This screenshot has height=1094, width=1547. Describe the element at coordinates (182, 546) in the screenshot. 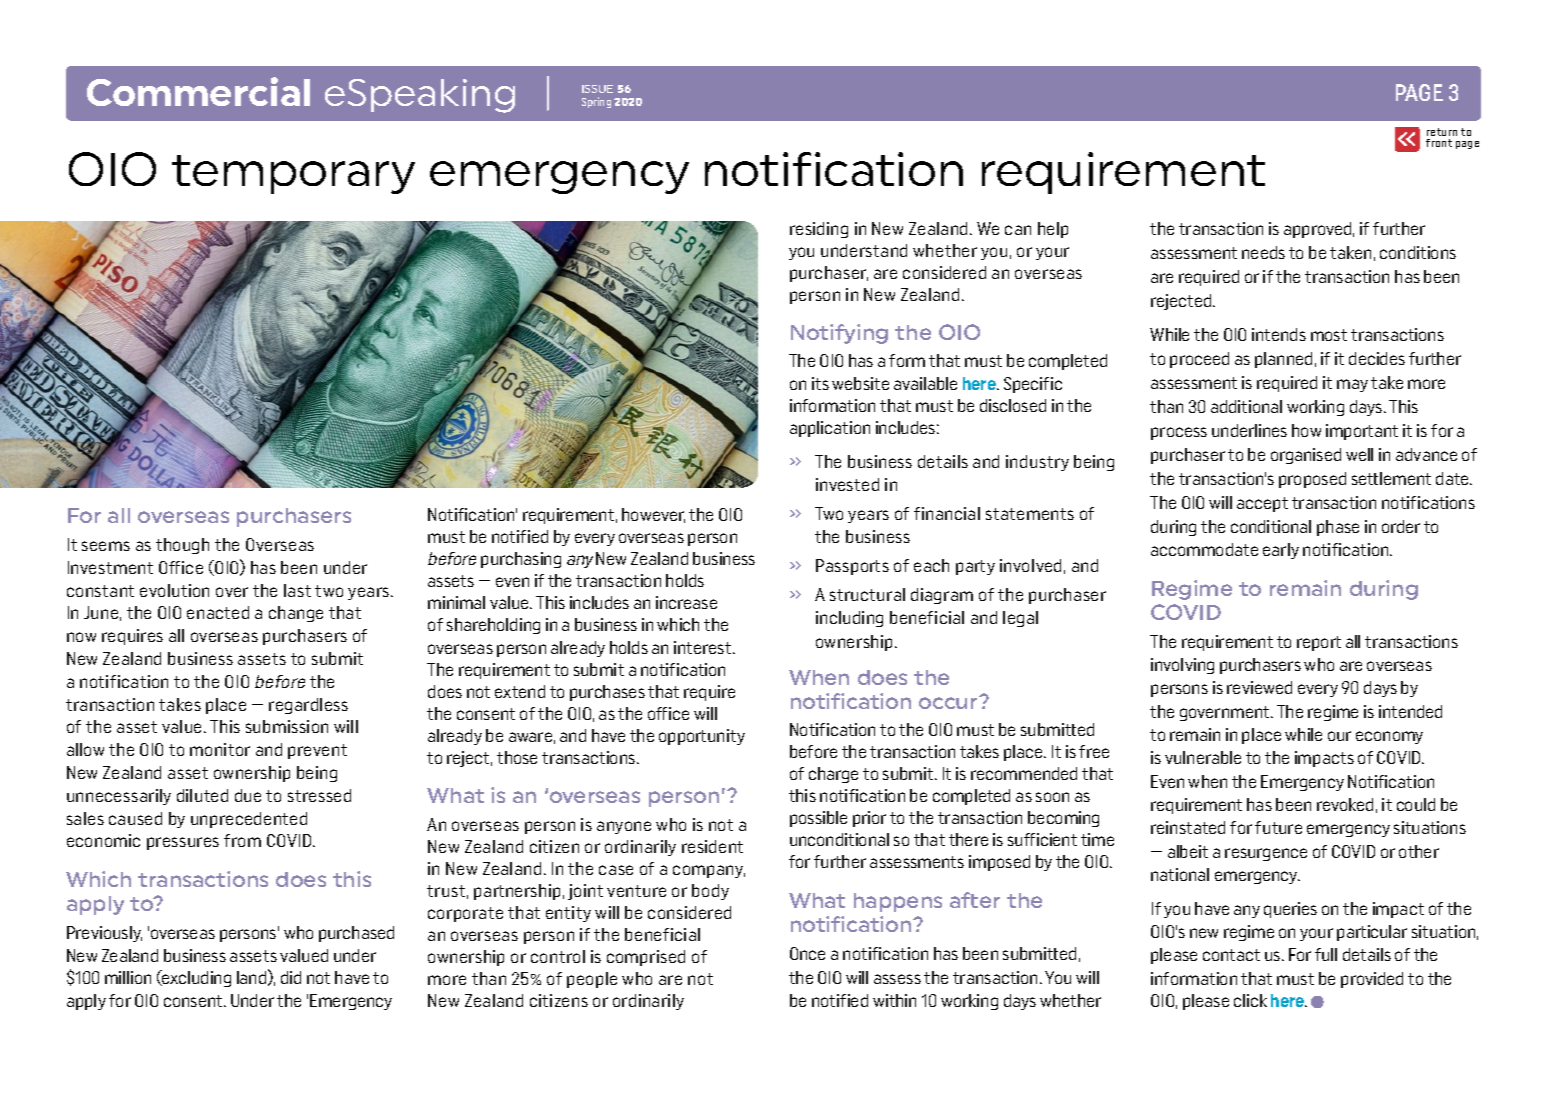

I see `though` at that location.
